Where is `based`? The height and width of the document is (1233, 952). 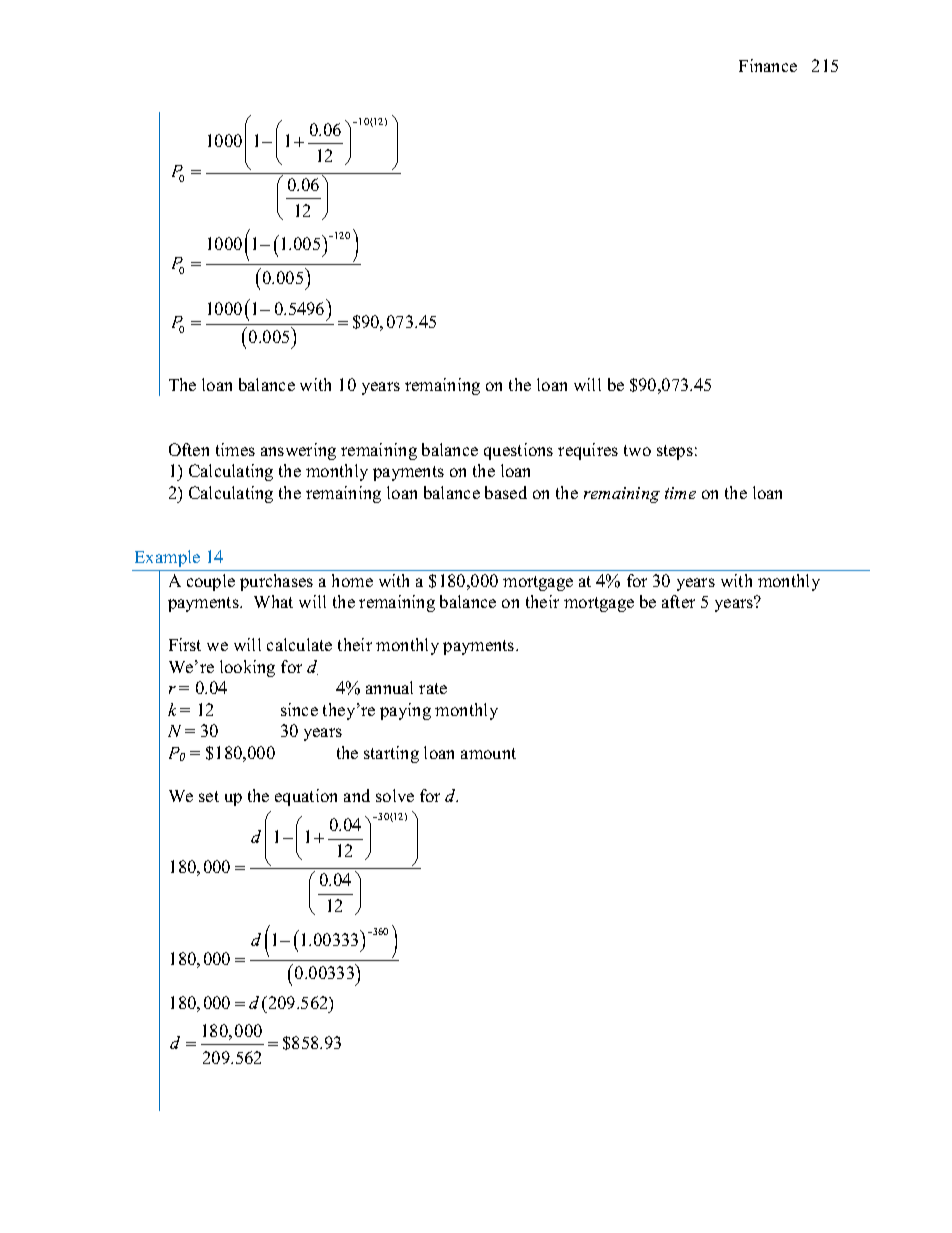
based is located at coordinates (506, 492).
